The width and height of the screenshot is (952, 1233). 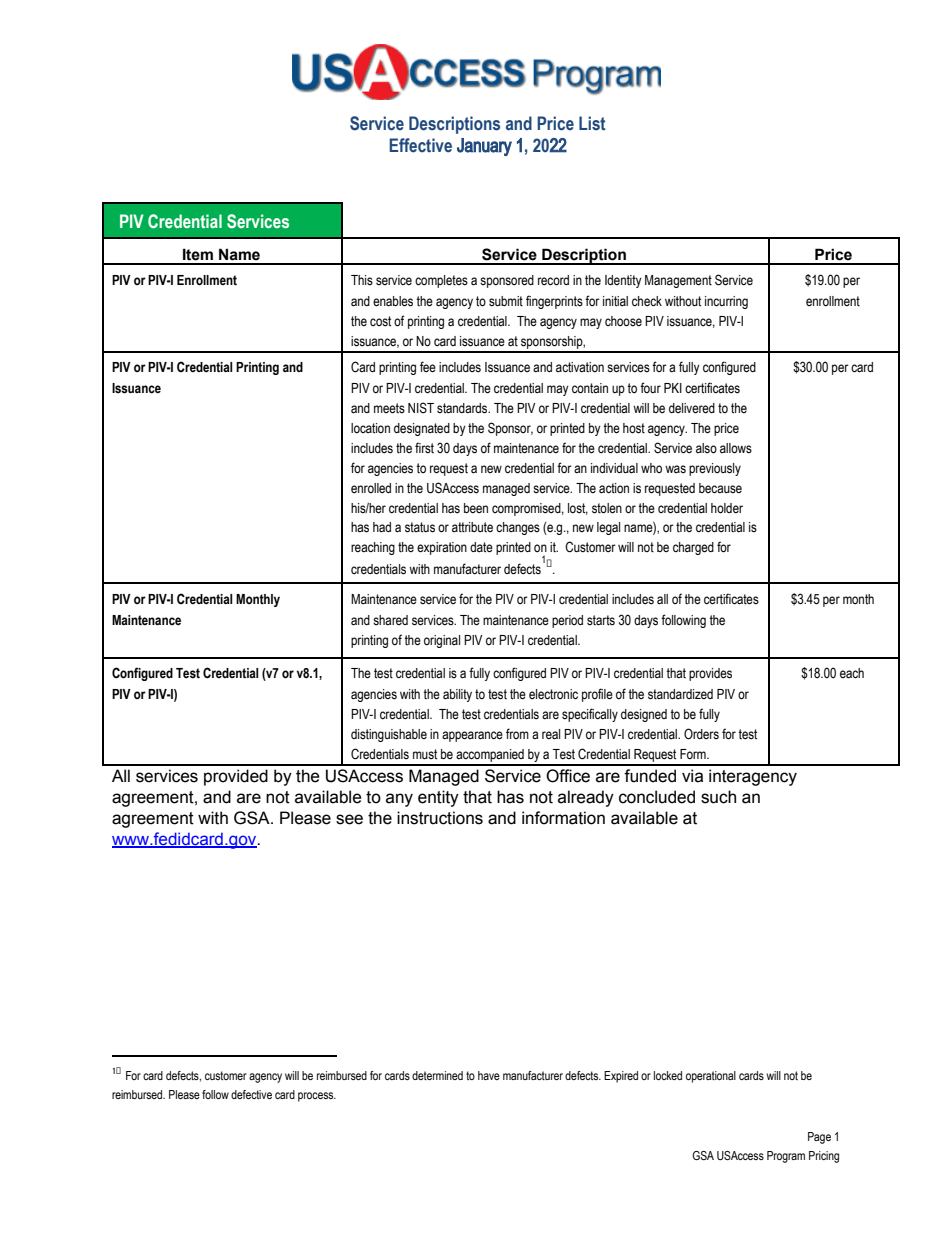 What do you see at coordinates (317, 1097) in the screenshot?
I see `process` at bounding box center [317, 1097].
